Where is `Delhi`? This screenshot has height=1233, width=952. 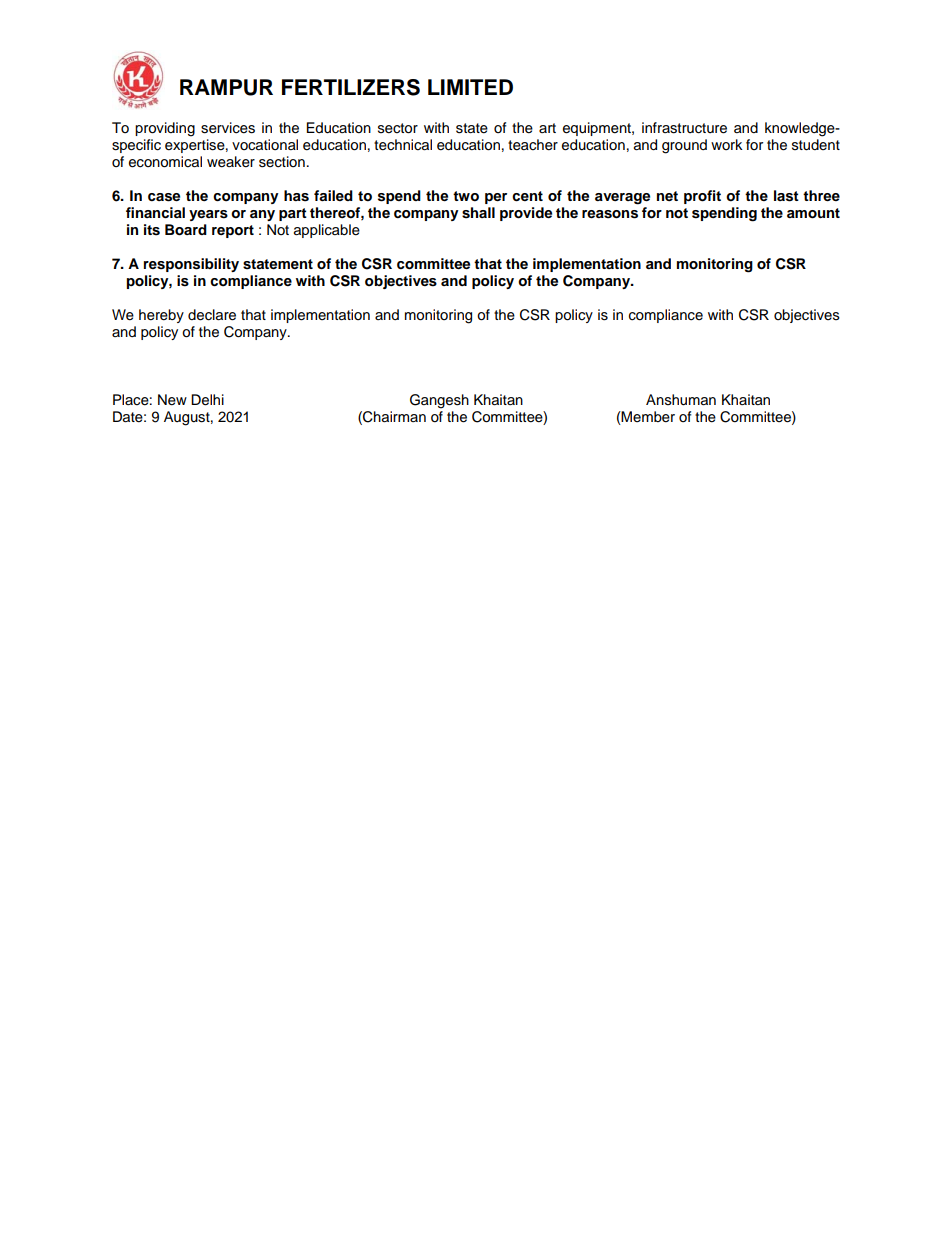
Delhi is located at coordinates (207, 400).
